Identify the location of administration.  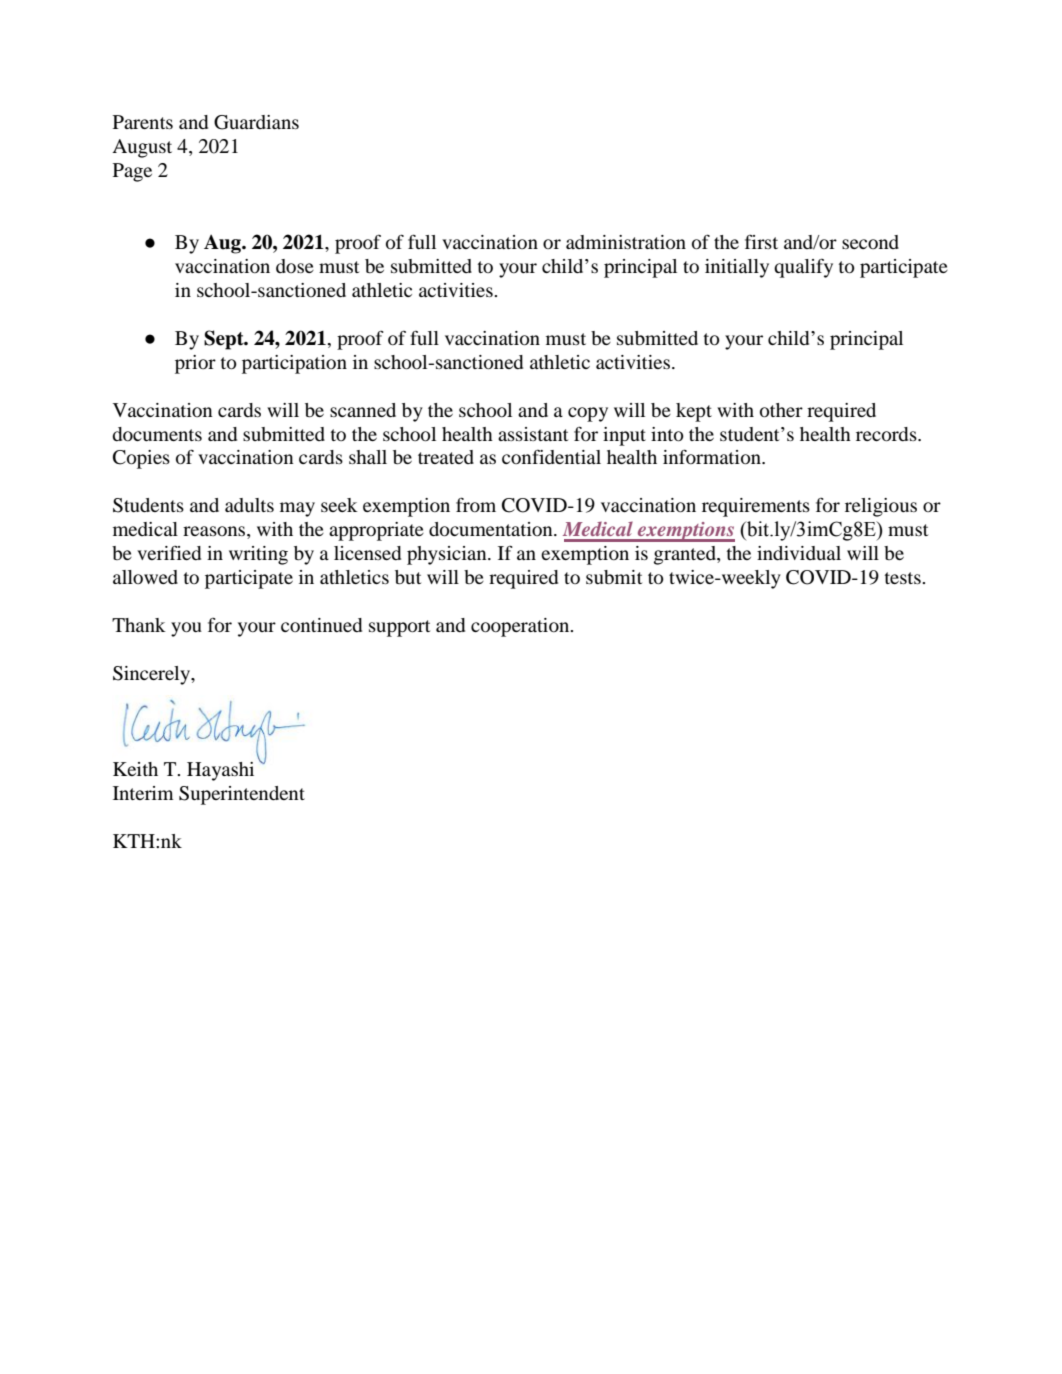
(626, 242).
